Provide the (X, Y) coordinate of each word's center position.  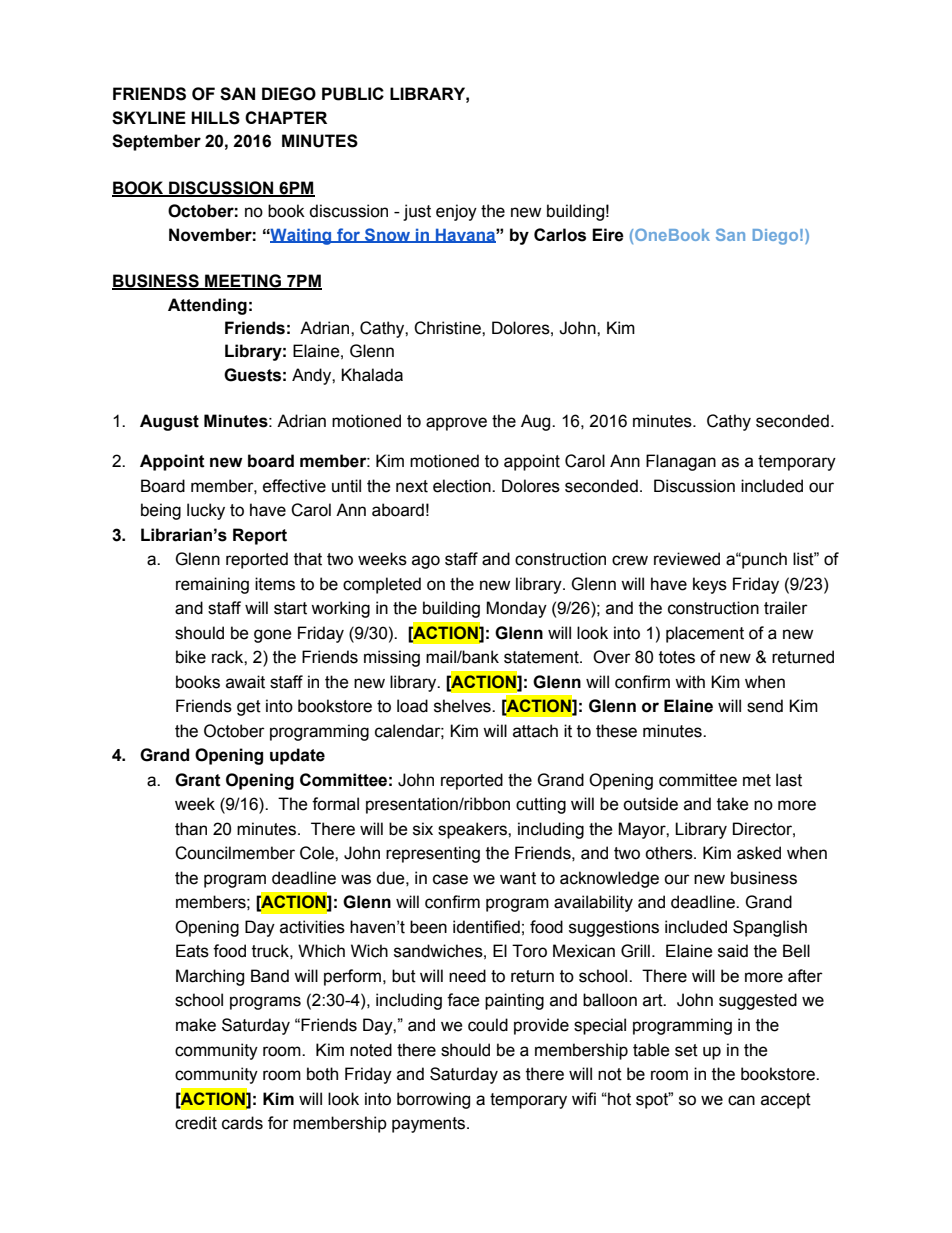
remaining (212, 585)
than (191, 829)
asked (759, 853)
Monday (516, 609)
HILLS (215, 118)
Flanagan (681, 462)
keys (710, 585)
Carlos (560, 235)
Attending (207, 306)
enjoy (456, 212)
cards (242, 1123)
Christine (448, 328)
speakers (473, 830)
